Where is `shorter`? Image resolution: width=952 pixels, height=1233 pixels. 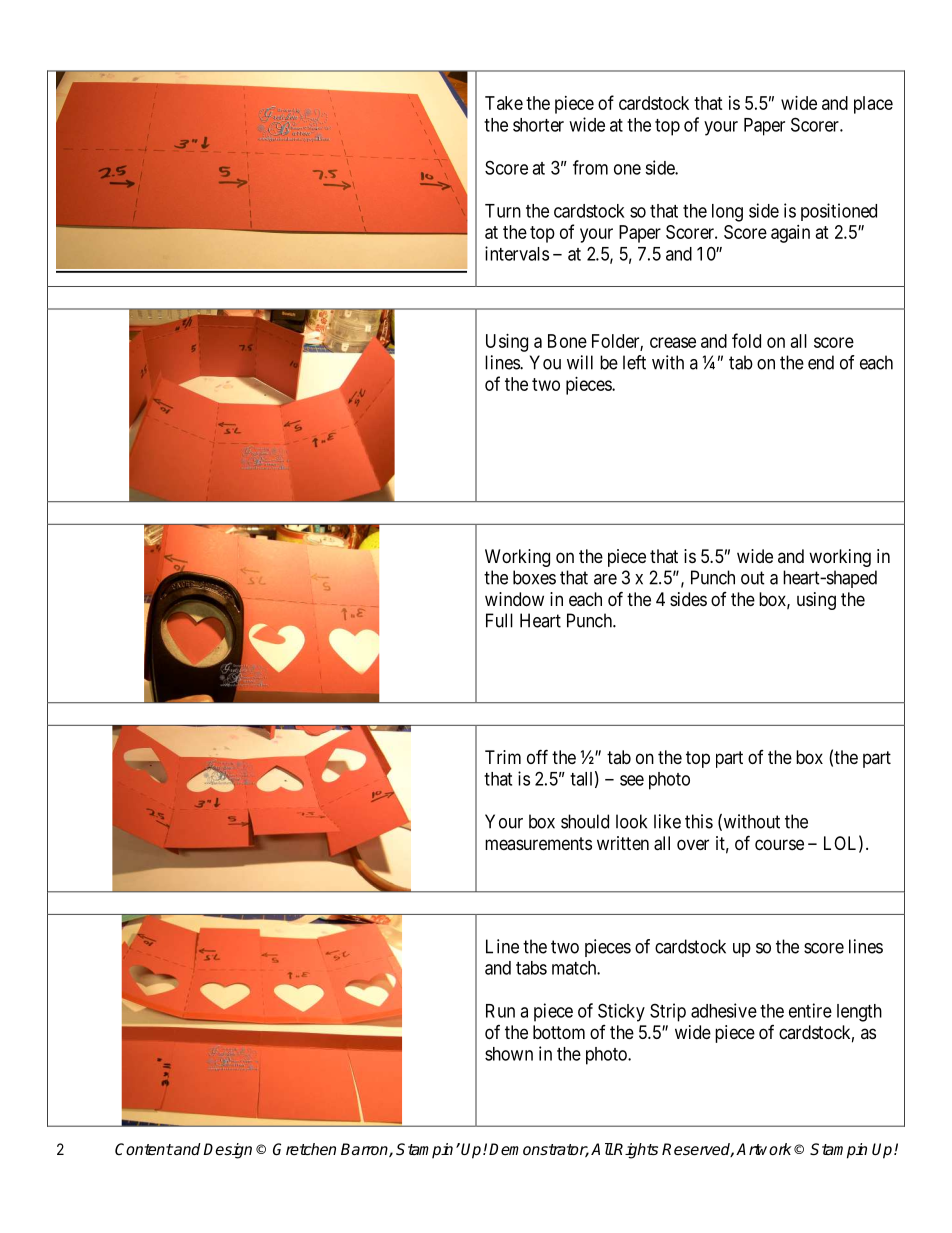 shorter is located at coordinates (538, 125).
